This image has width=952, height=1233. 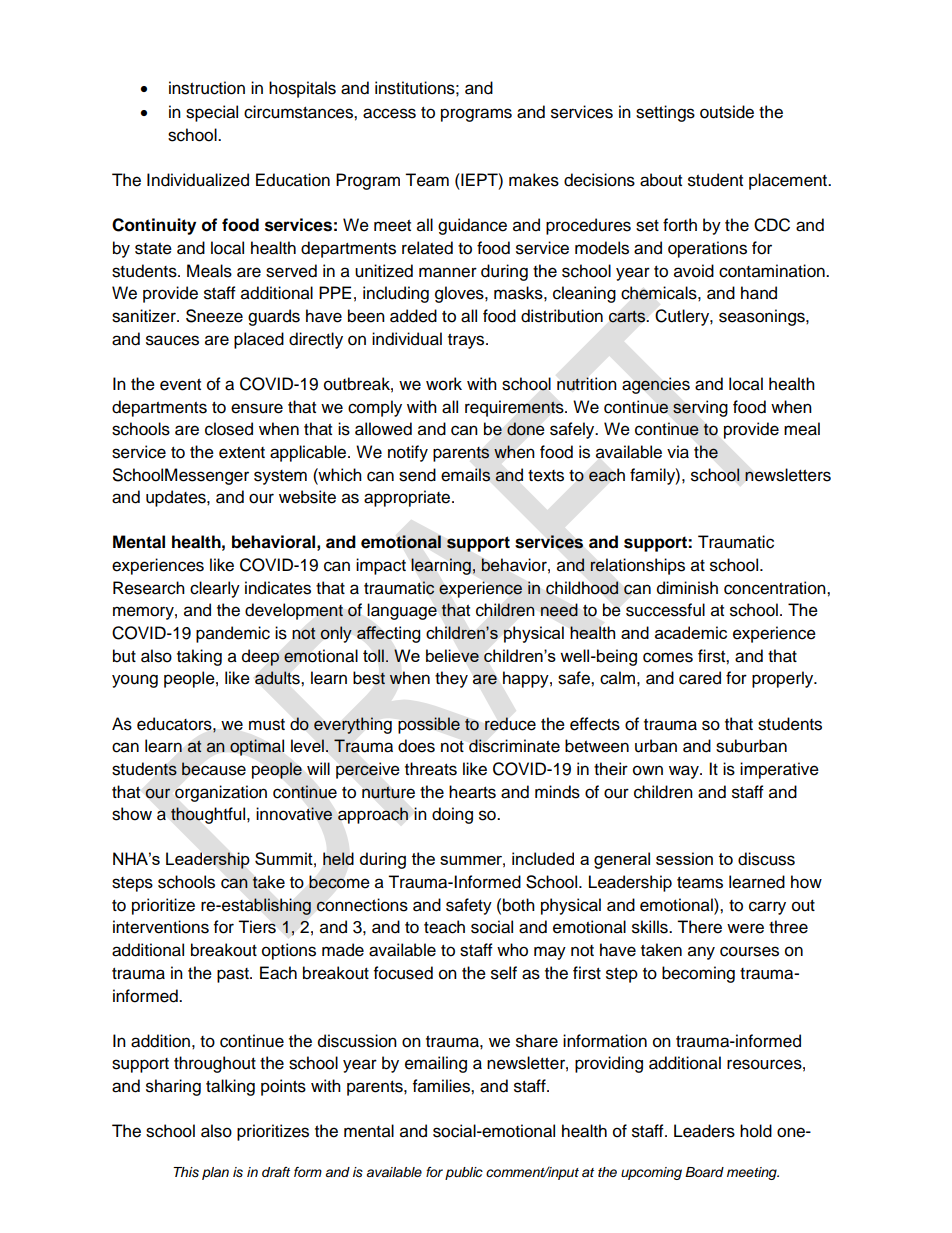 What do you see at coordinates (389, 113) in the image?
I see `access` at bounding box center [389, 113].
